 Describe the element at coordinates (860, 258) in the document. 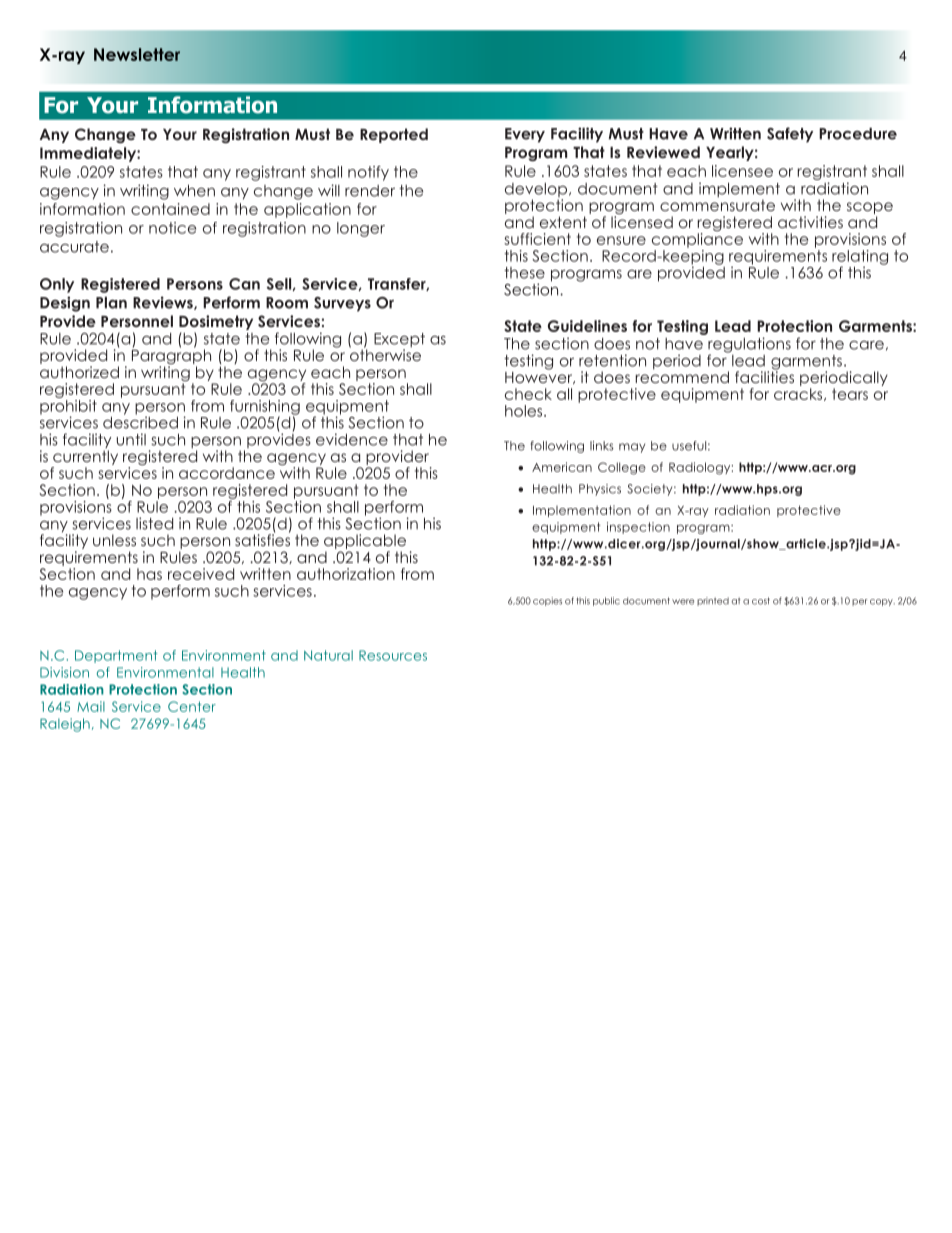

I see `relating` at that location.
